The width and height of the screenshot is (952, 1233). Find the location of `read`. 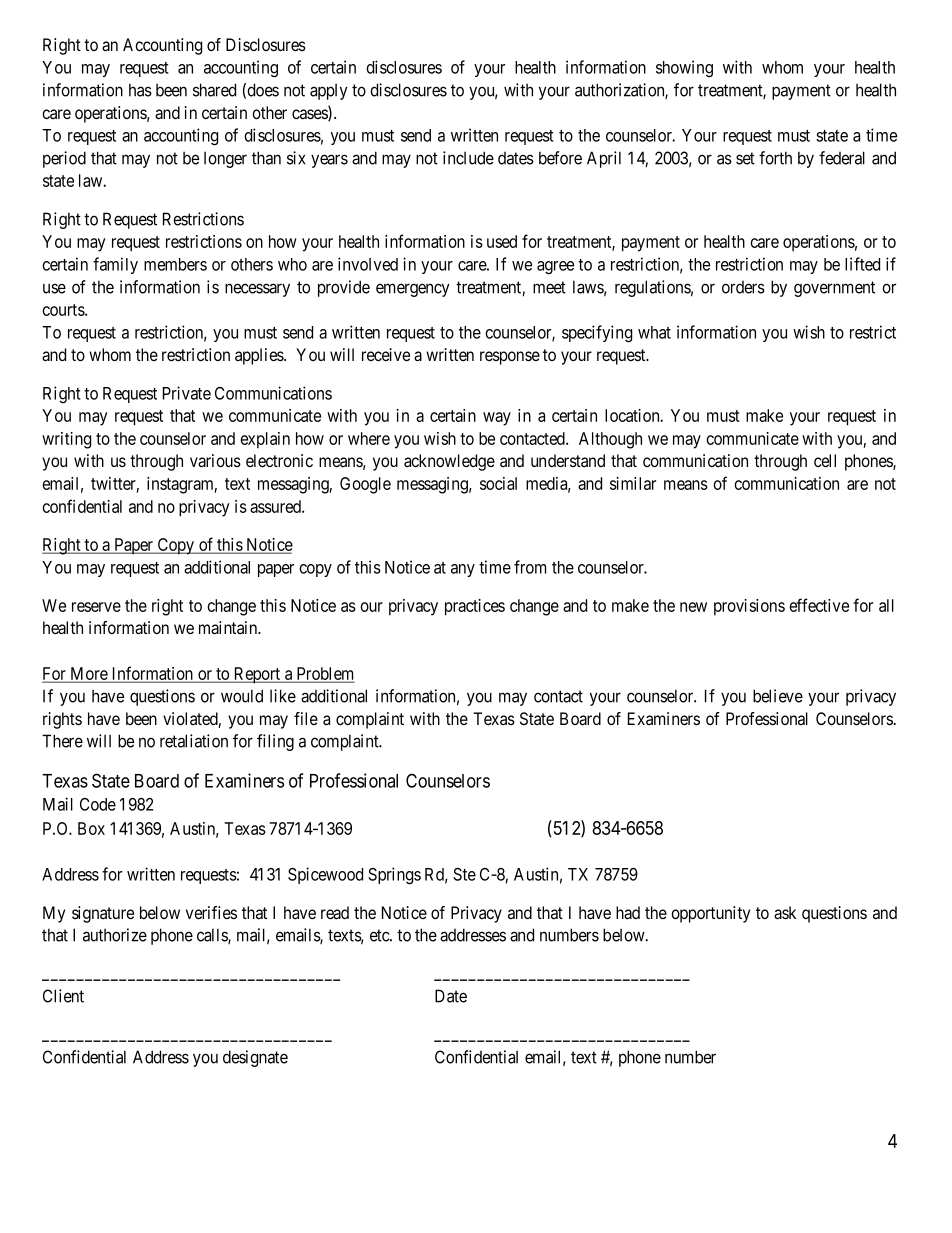

read is located at coordinates (335, 913).
